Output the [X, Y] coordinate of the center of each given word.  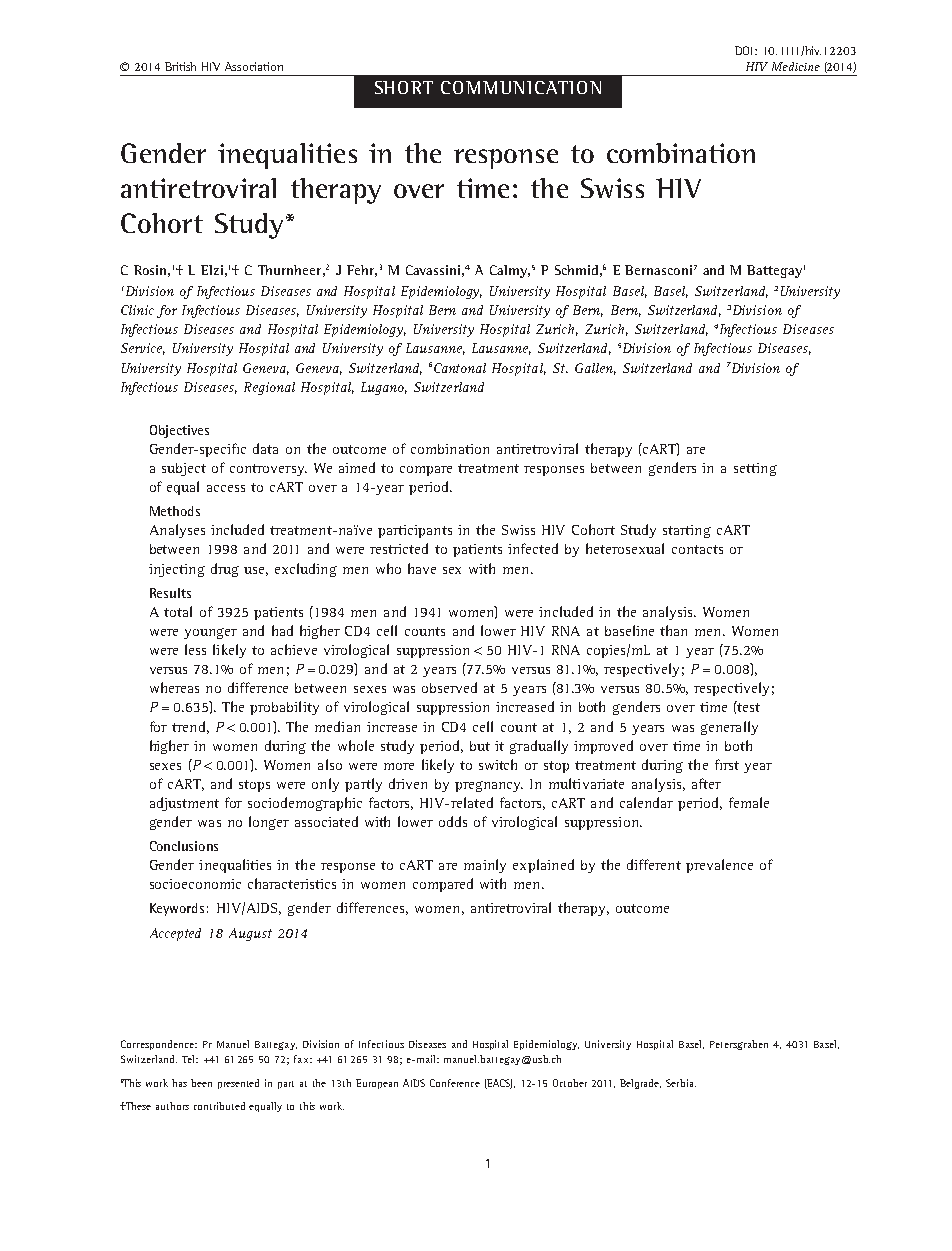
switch [498, 764]
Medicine [796, 66]
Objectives [179, 431]
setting [755, 469]
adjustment [184, 804]
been [201, 1083]
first [727, 764]
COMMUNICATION [521, 87]
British [180, 66]
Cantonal [460, 368]
